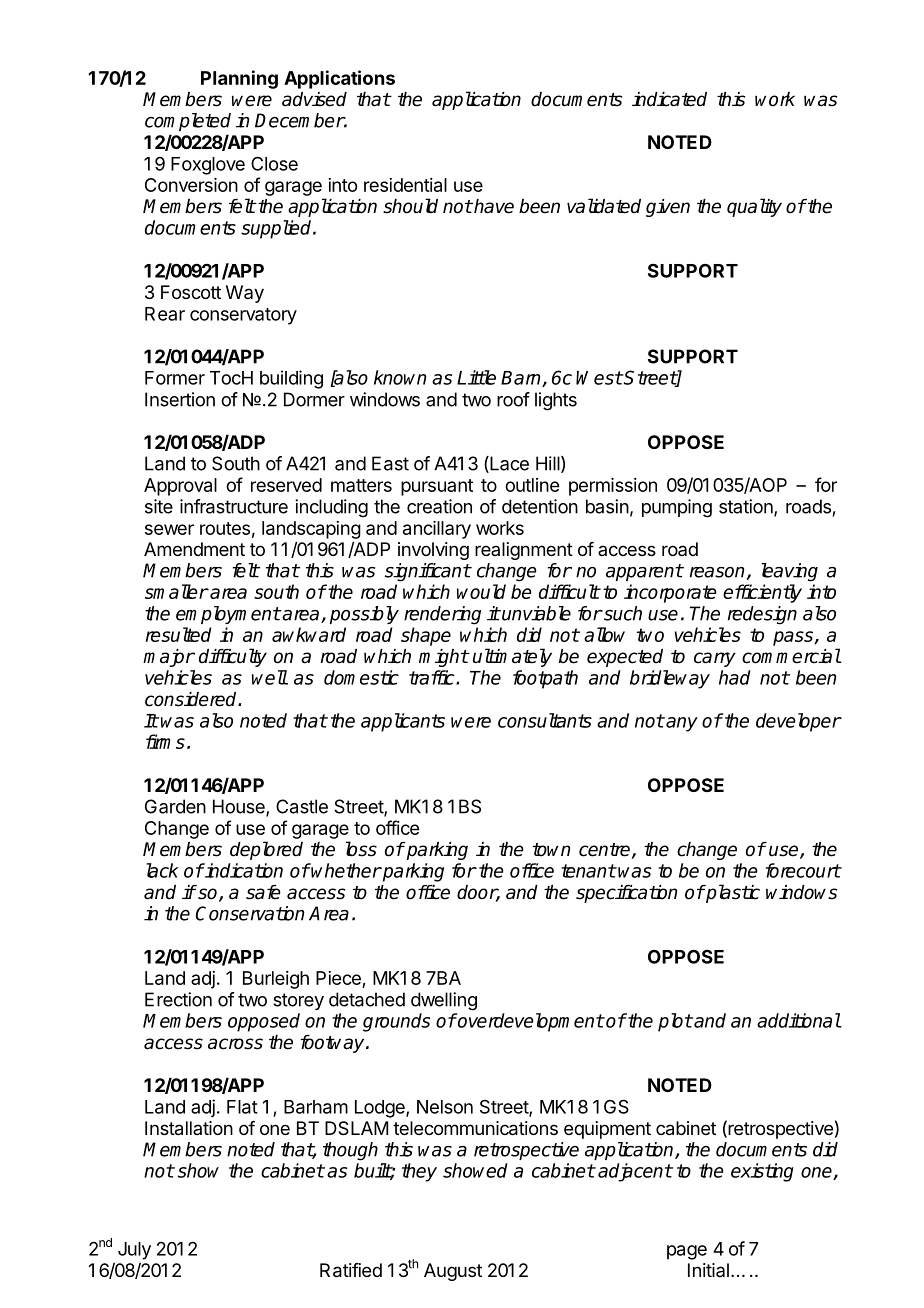 This screenshot has width=924, height=1308. Describe the element at coordinates (732, 893) in the screenshot. I see `plastic` at that location.
